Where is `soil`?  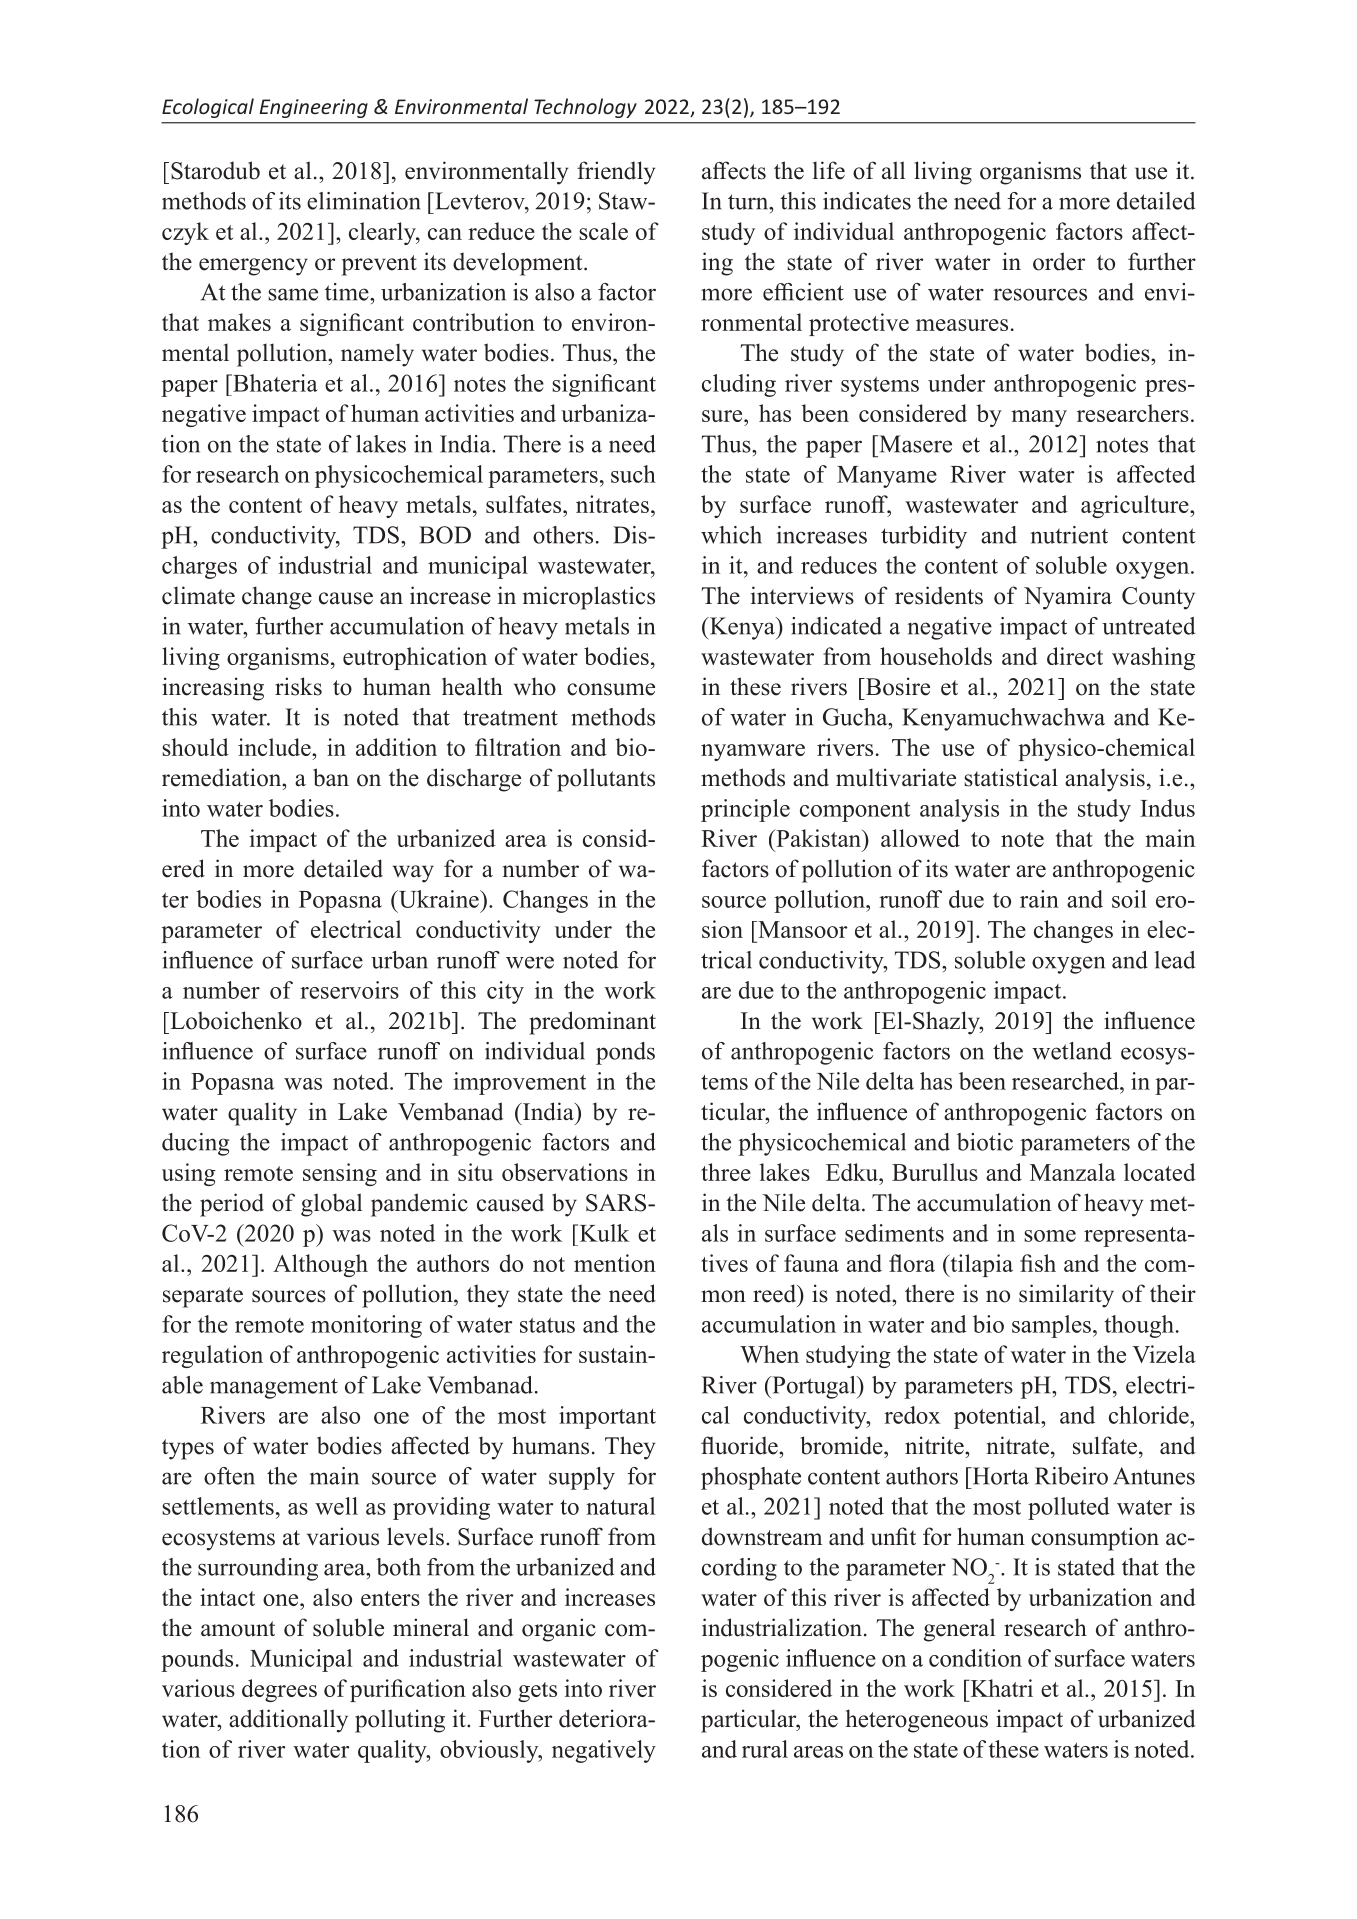
soil is located at coordinates (1129, 899).
